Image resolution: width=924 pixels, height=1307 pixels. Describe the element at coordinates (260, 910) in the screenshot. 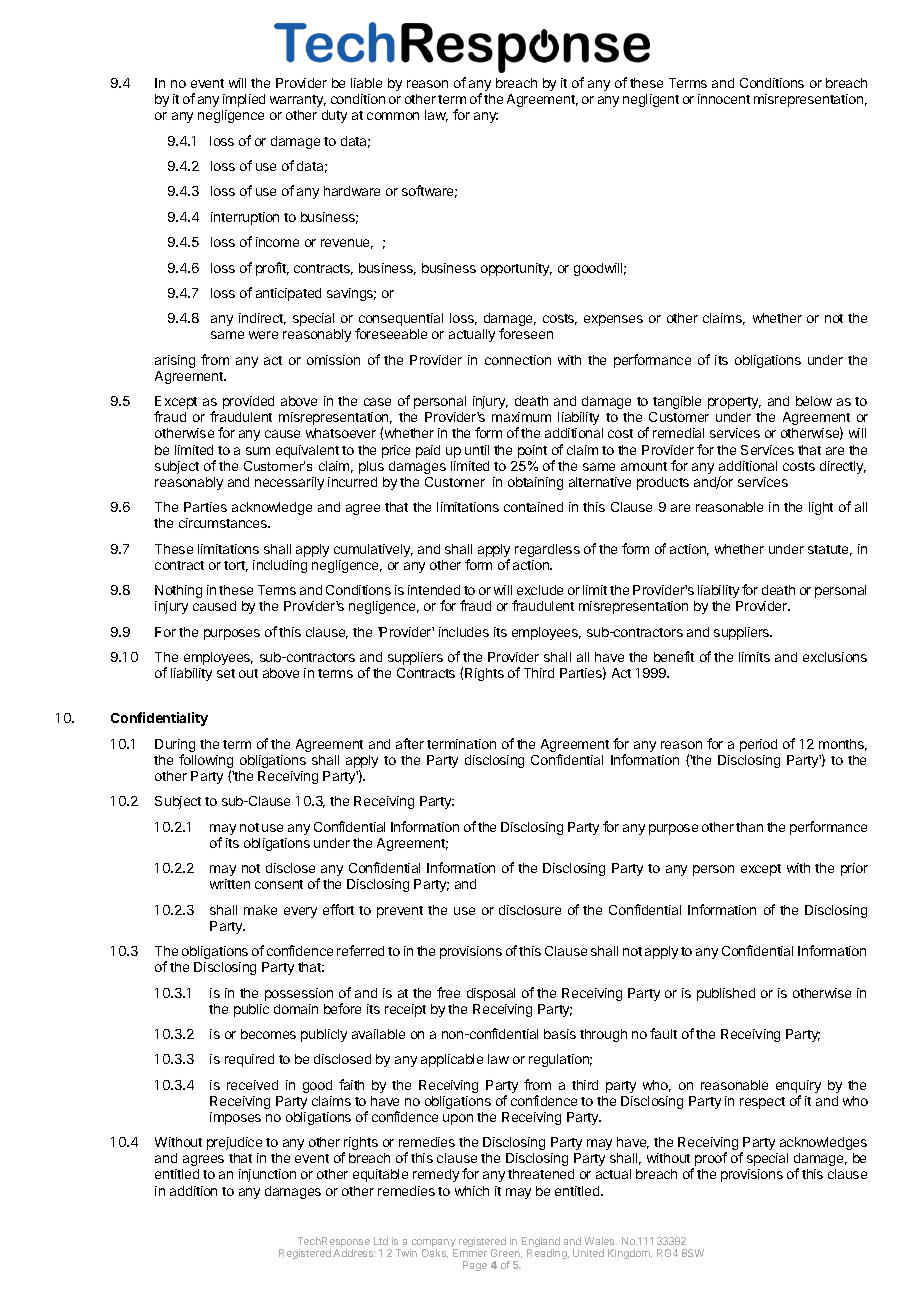

I see `make` at that location.
